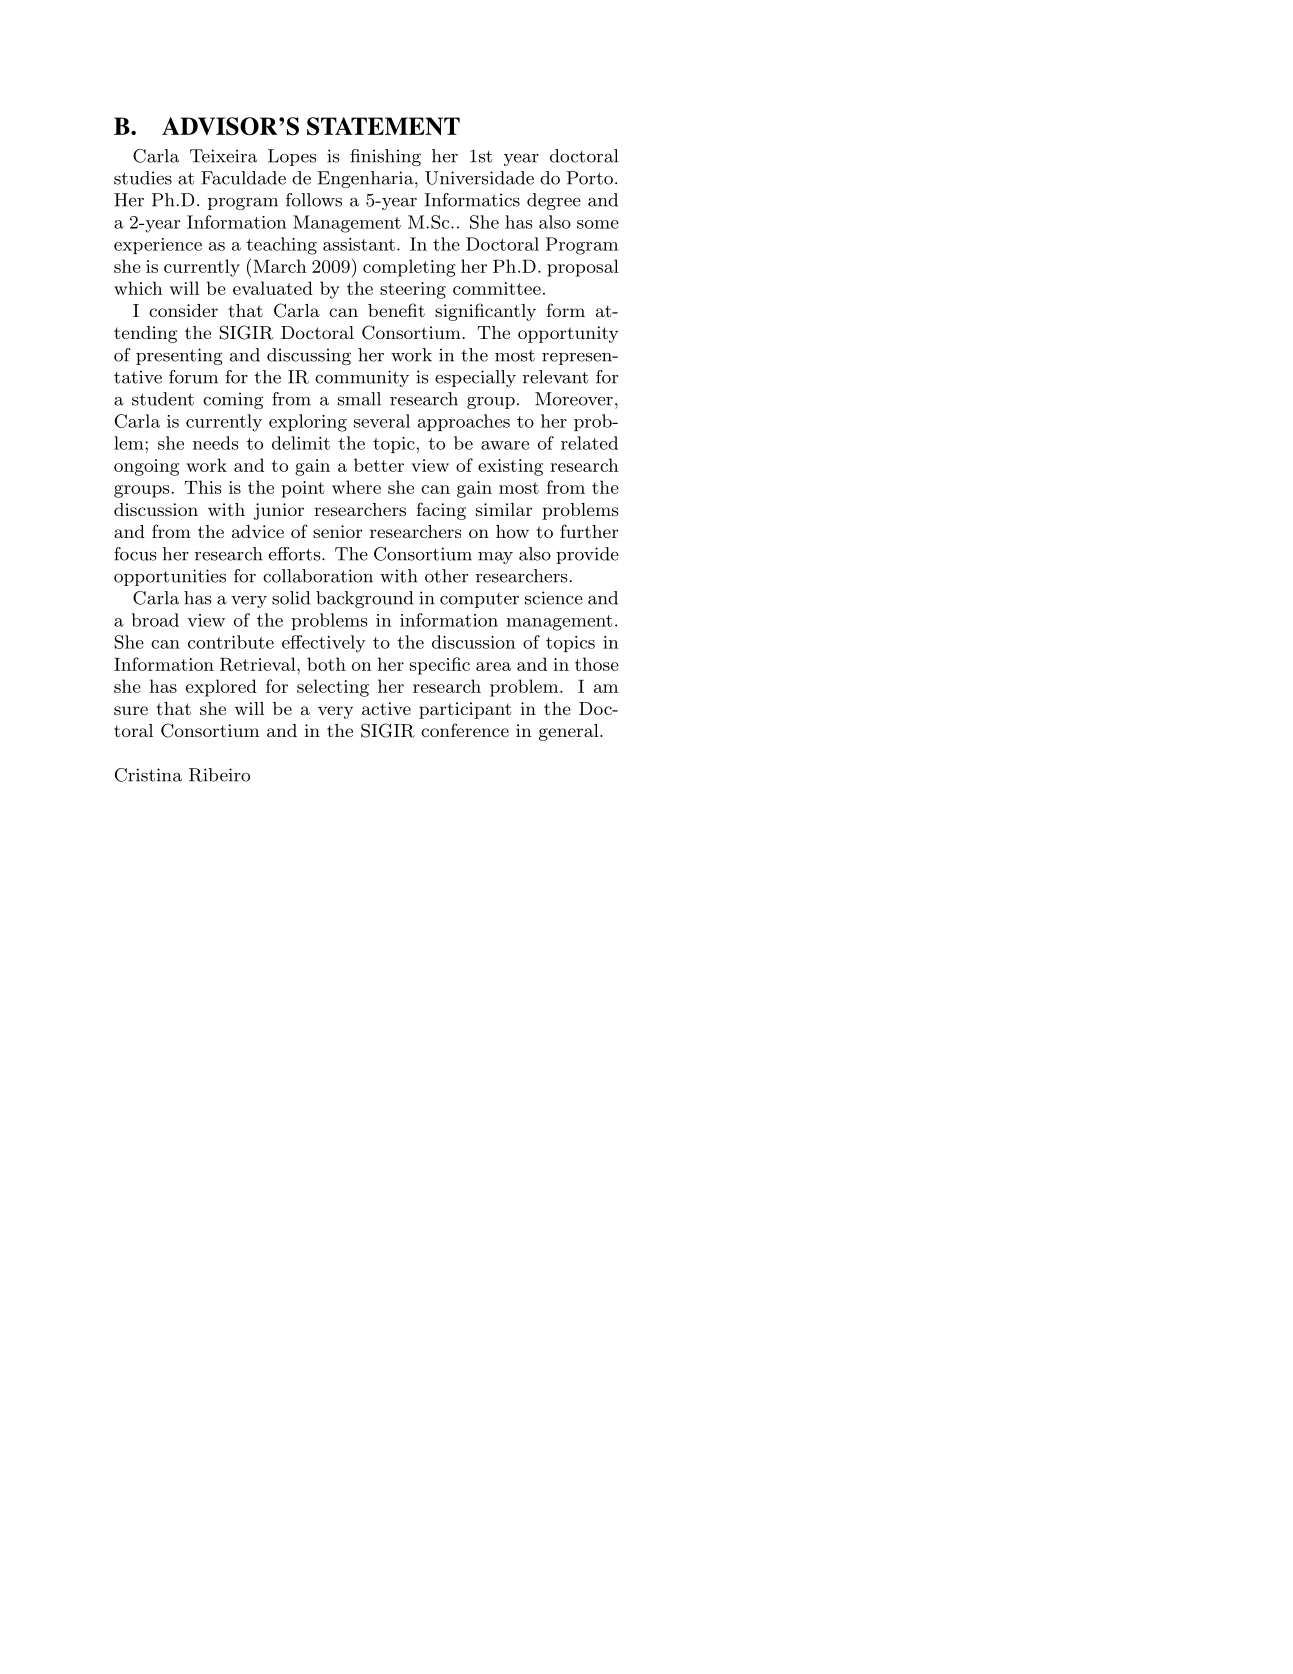 Image resolution: width=1293 pixels, height=1674 pixels. I want to click on active, so click(386, 708).
